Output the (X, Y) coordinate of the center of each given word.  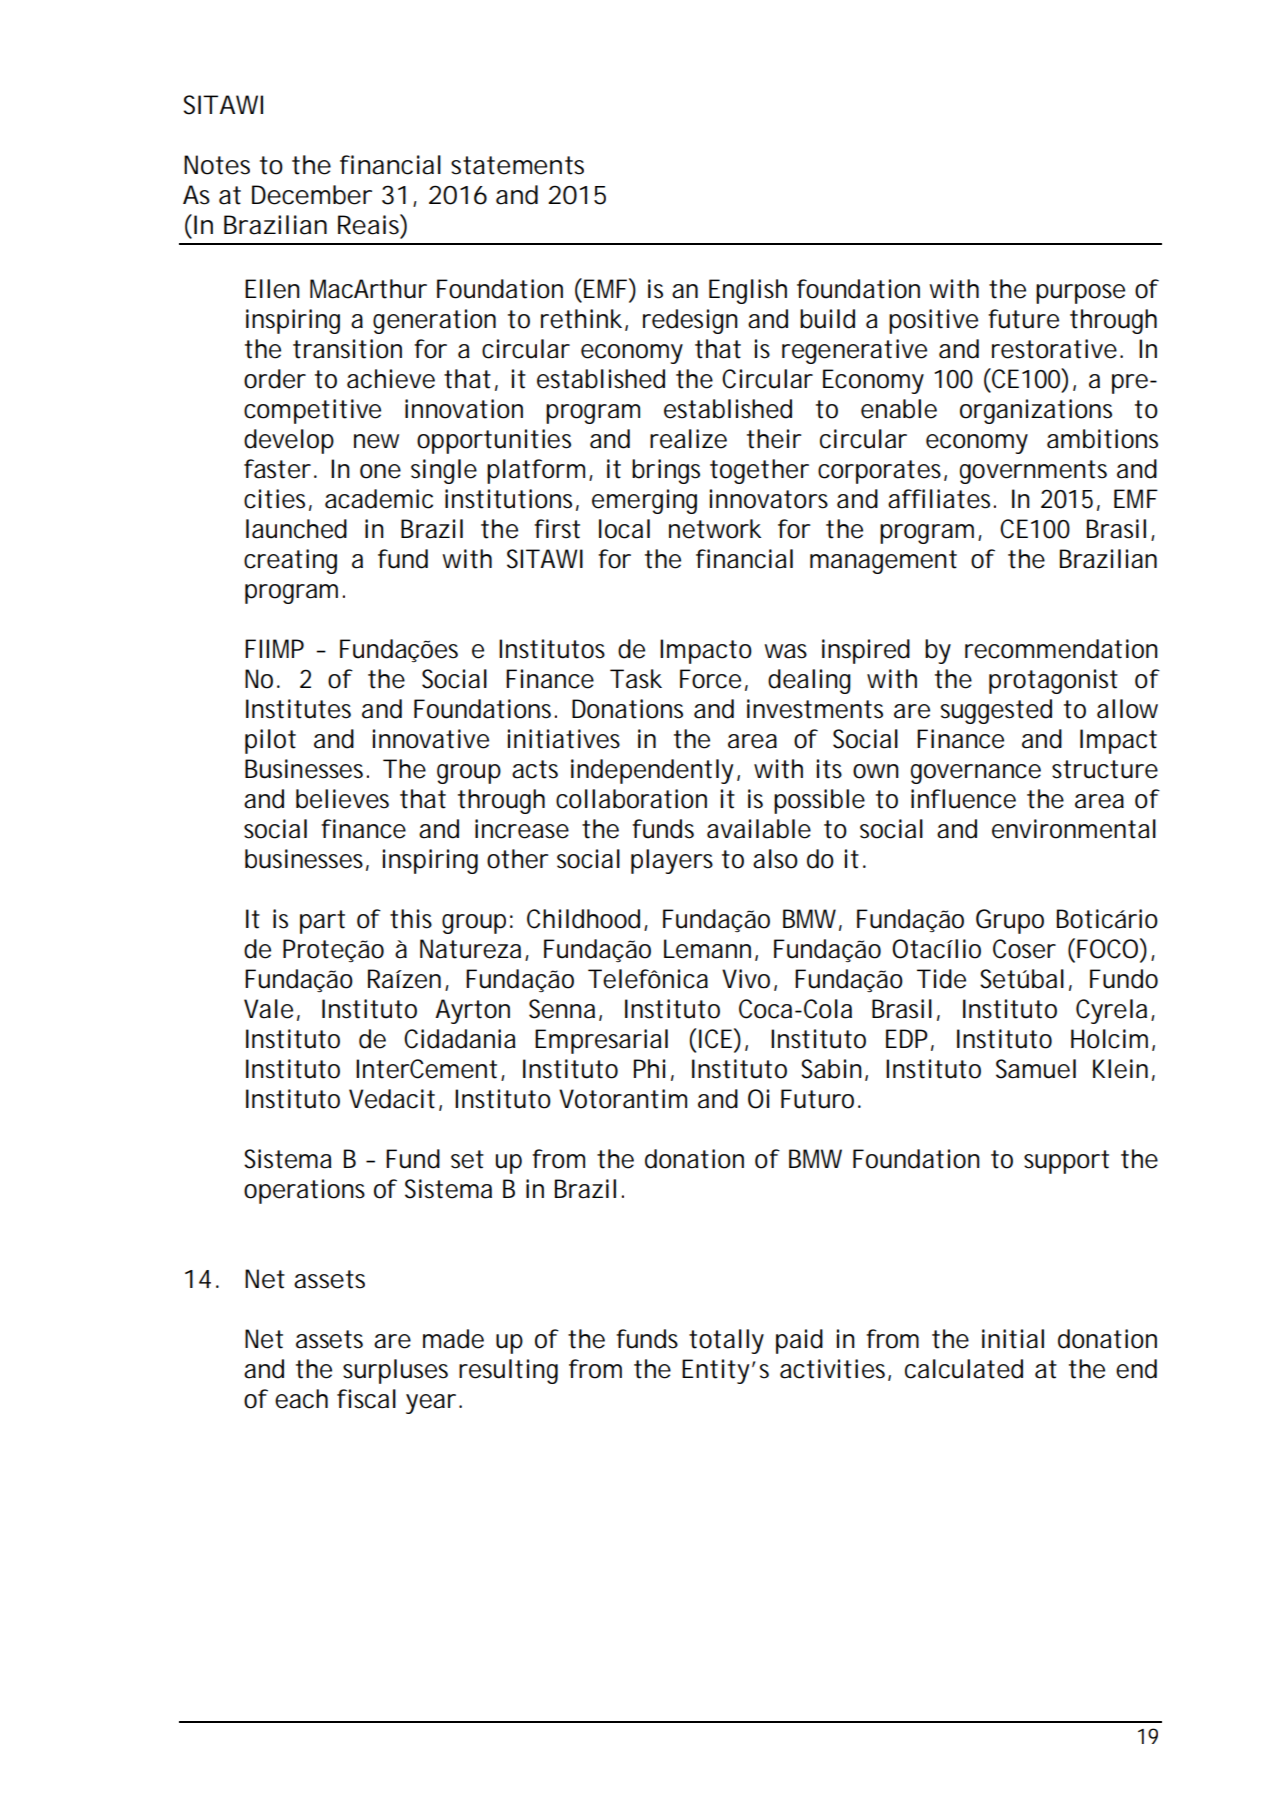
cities (274, 499)
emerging (644, 501)
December (312, 195)
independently (652, 771)
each (301, 1399)
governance (976, 774)
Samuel (1036, 1069)
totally (726, 1341)
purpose (1080, 294)
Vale (268, 1009)
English (748, 291)
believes (342, 799)
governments (1033, 472)
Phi (649, 1068)
